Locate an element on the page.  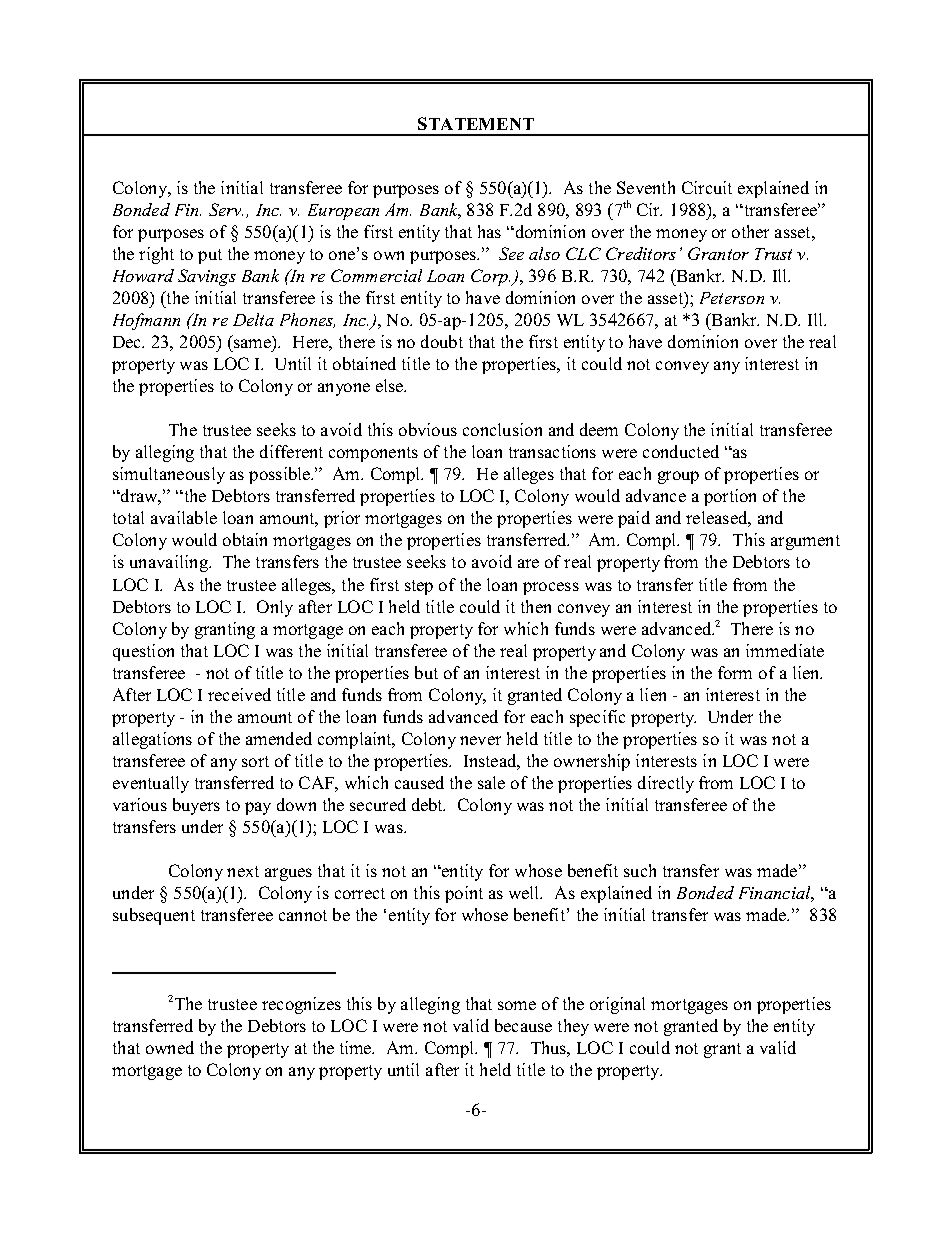
STATEMENT is located at coordinates (476, 123).
